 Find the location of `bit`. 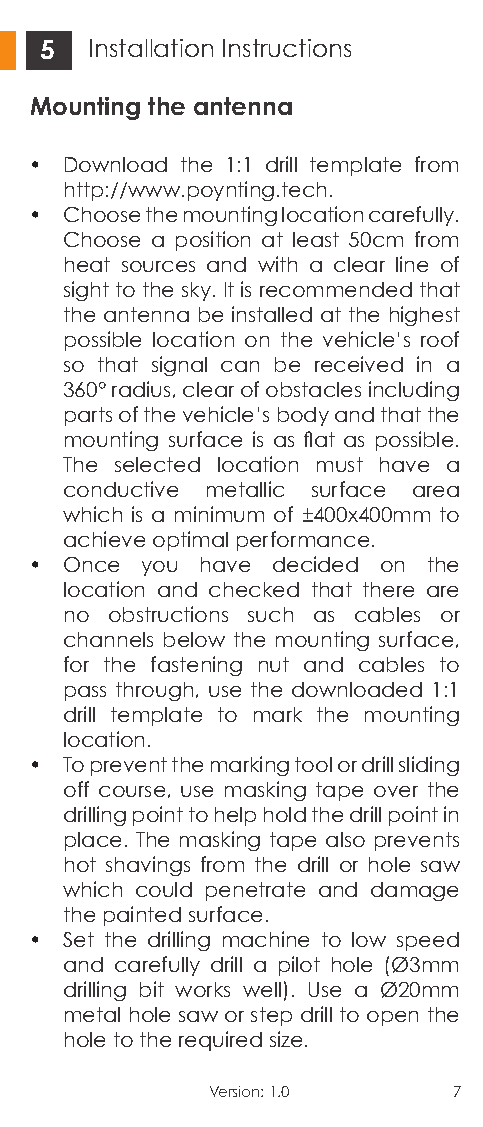

bit is located at coordinates (152, 989).
